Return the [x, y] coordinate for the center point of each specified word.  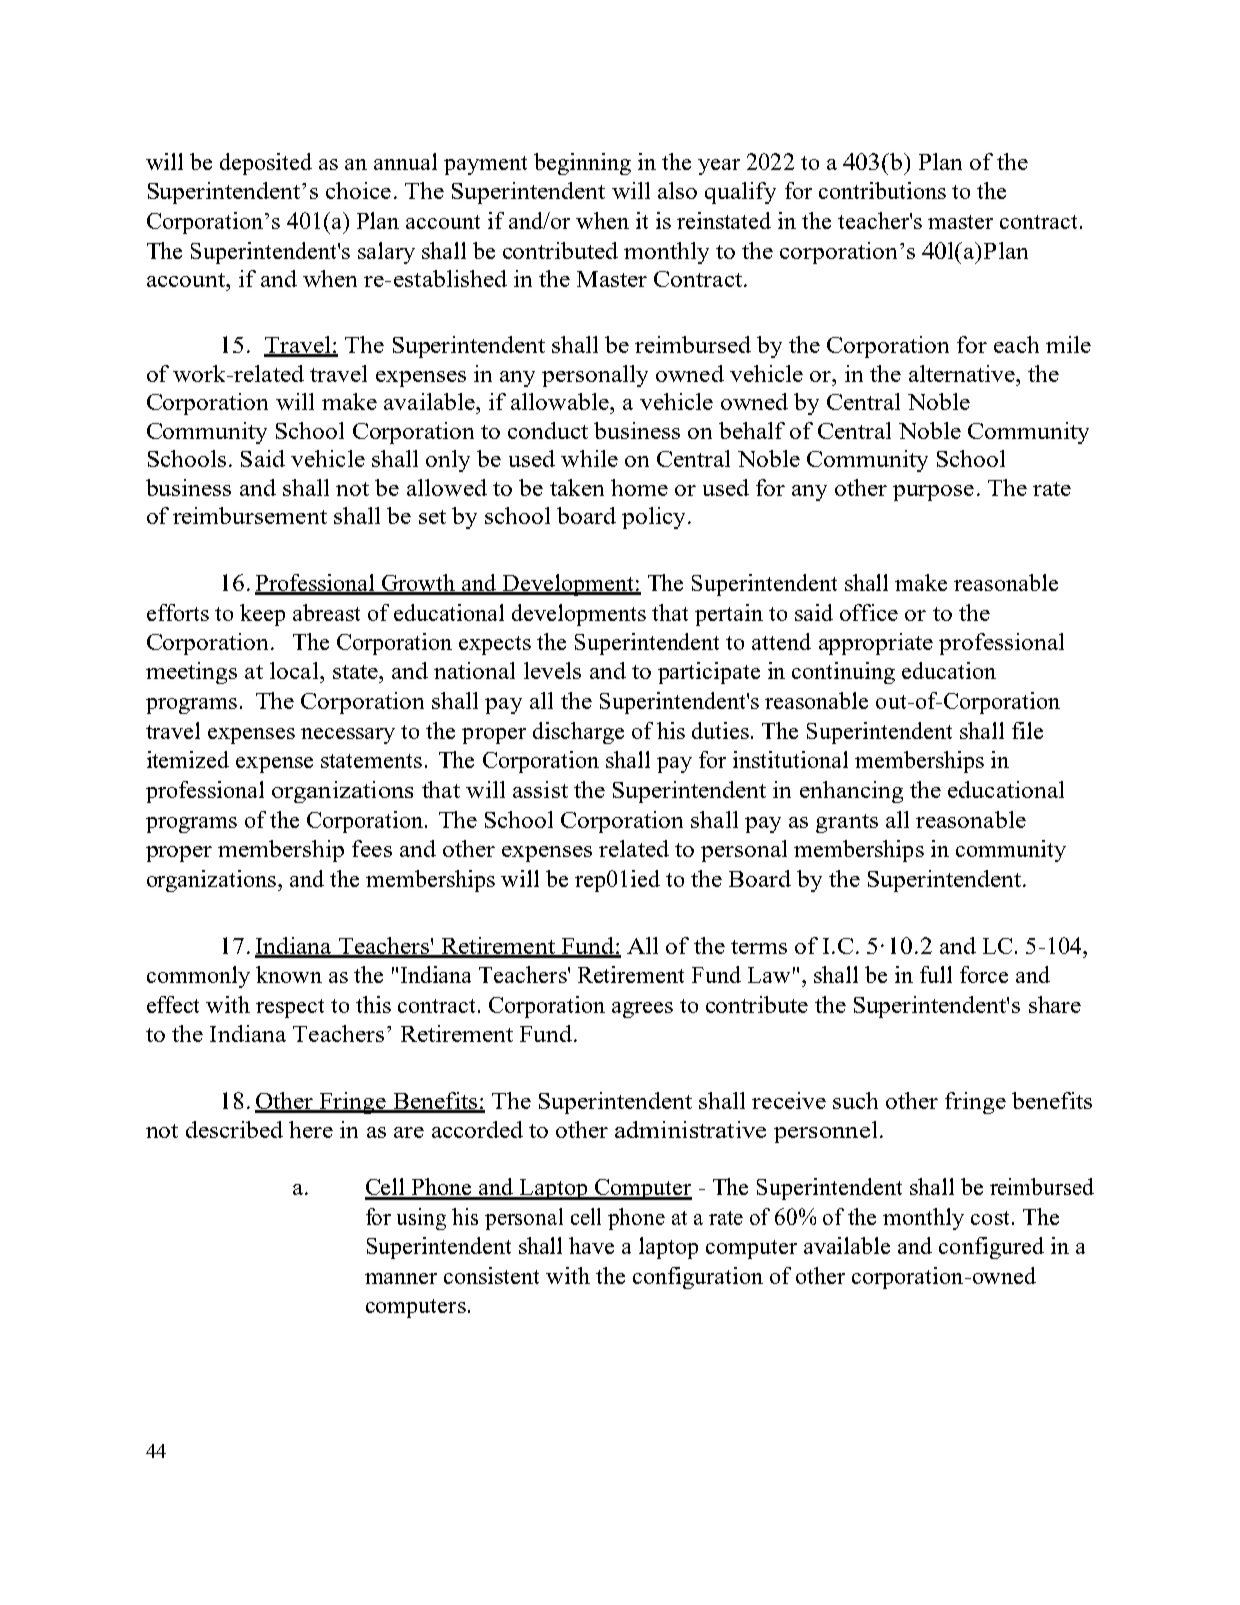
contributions [882, 190]
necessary [348, 736]
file [1027, 730]
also [677, 190]
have [591, 1245]
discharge [578, 733]
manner [401, 1278]
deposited [266, 164]
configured [991, 1248]
